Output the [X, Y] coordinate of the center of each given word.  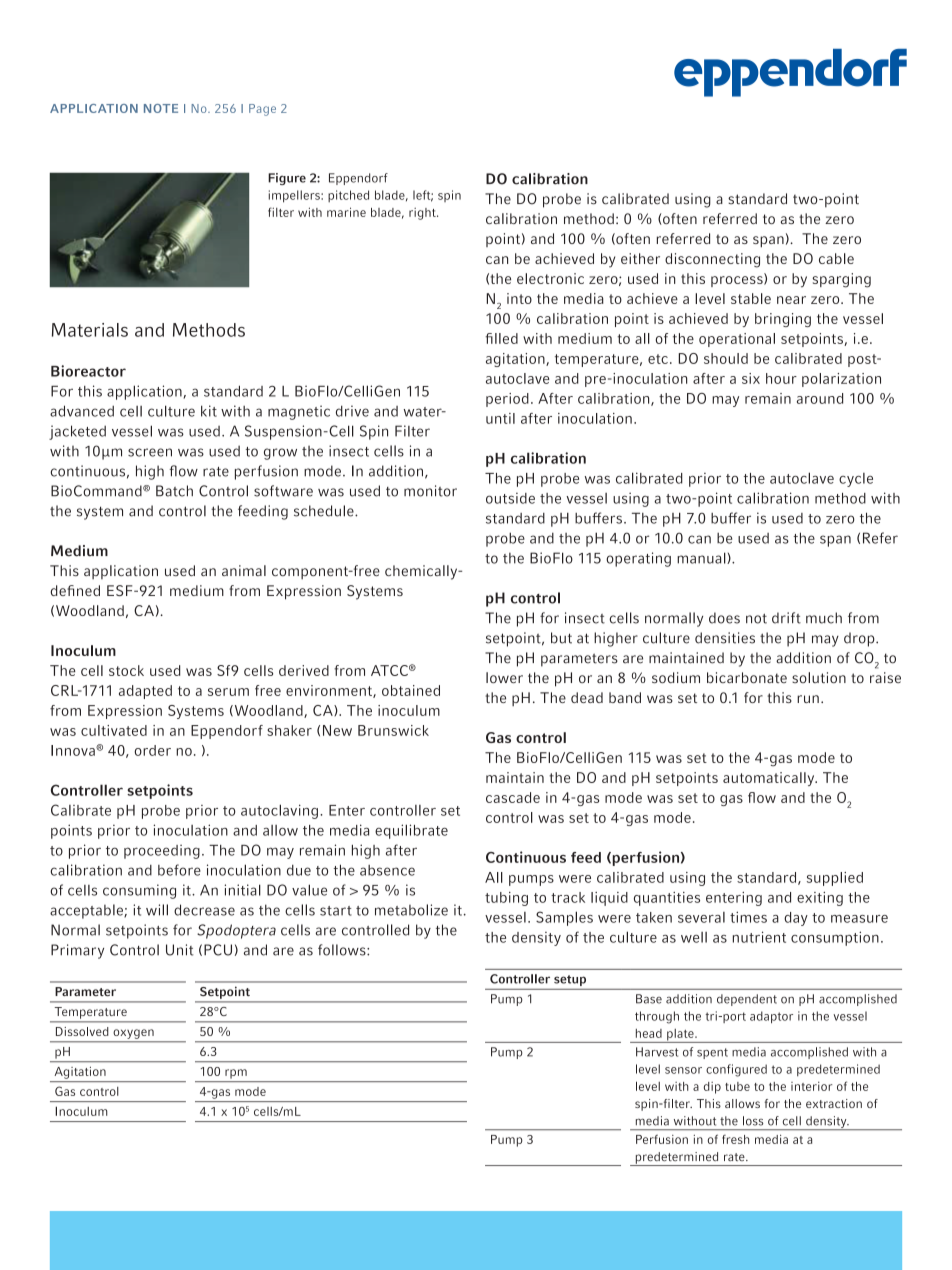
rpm [236, 1074]
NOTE [161, 108]
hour [781, 378]
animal [244, 570]
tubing [506, 899]
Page [262, 110]
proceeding [162, 851]
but [561, 638]
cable [836, 258]
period [507, 400]
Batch [174, 491]
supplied [835, 879]
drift [786, 618]
